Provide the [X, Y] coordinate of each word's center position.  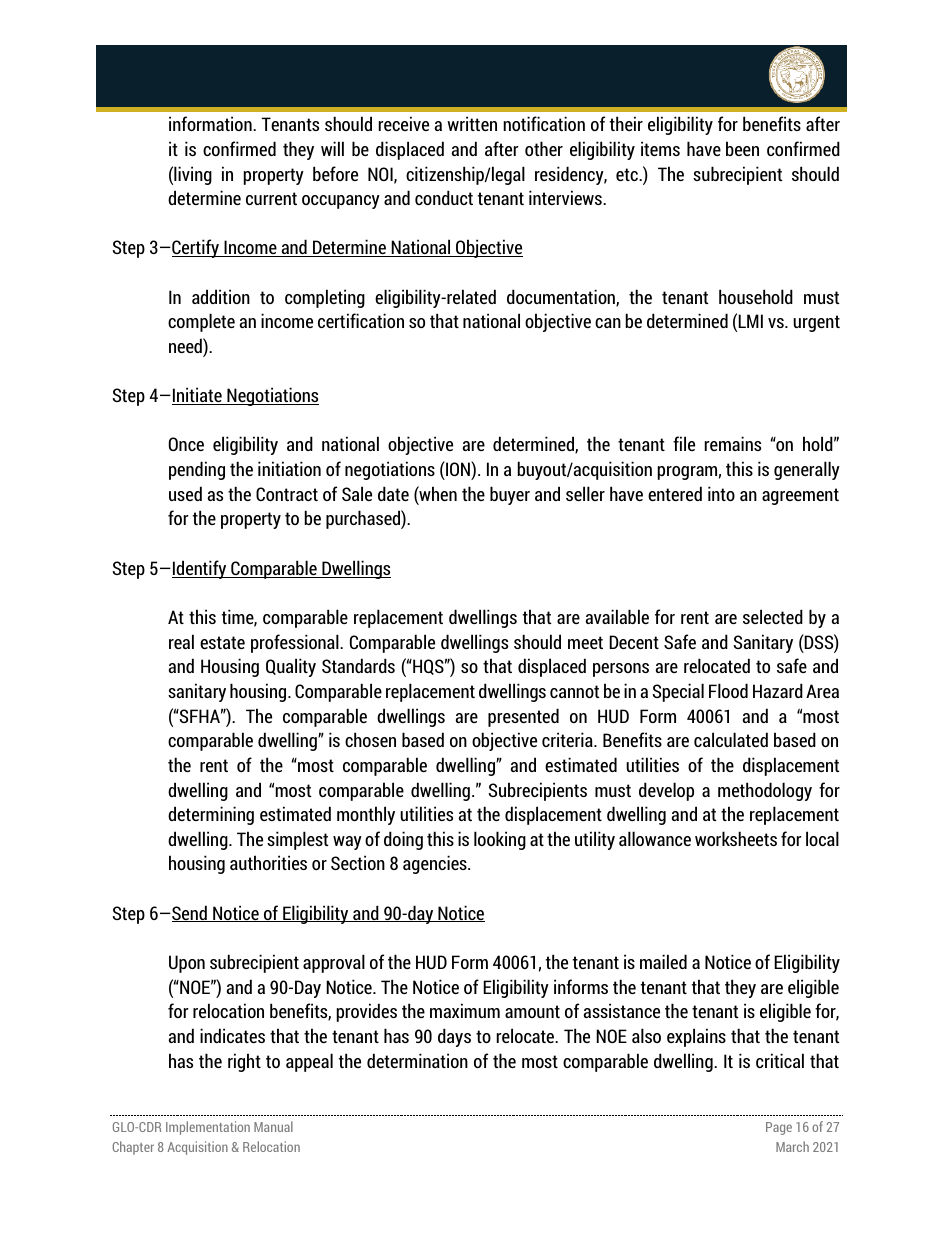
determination [417, 1060]
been [742, 148]
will [332, 148]
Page [779, 1128]
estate [222, 642]
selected [773, 616]
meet [585, 642]
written [472, 123]
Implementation [208, 1128]
